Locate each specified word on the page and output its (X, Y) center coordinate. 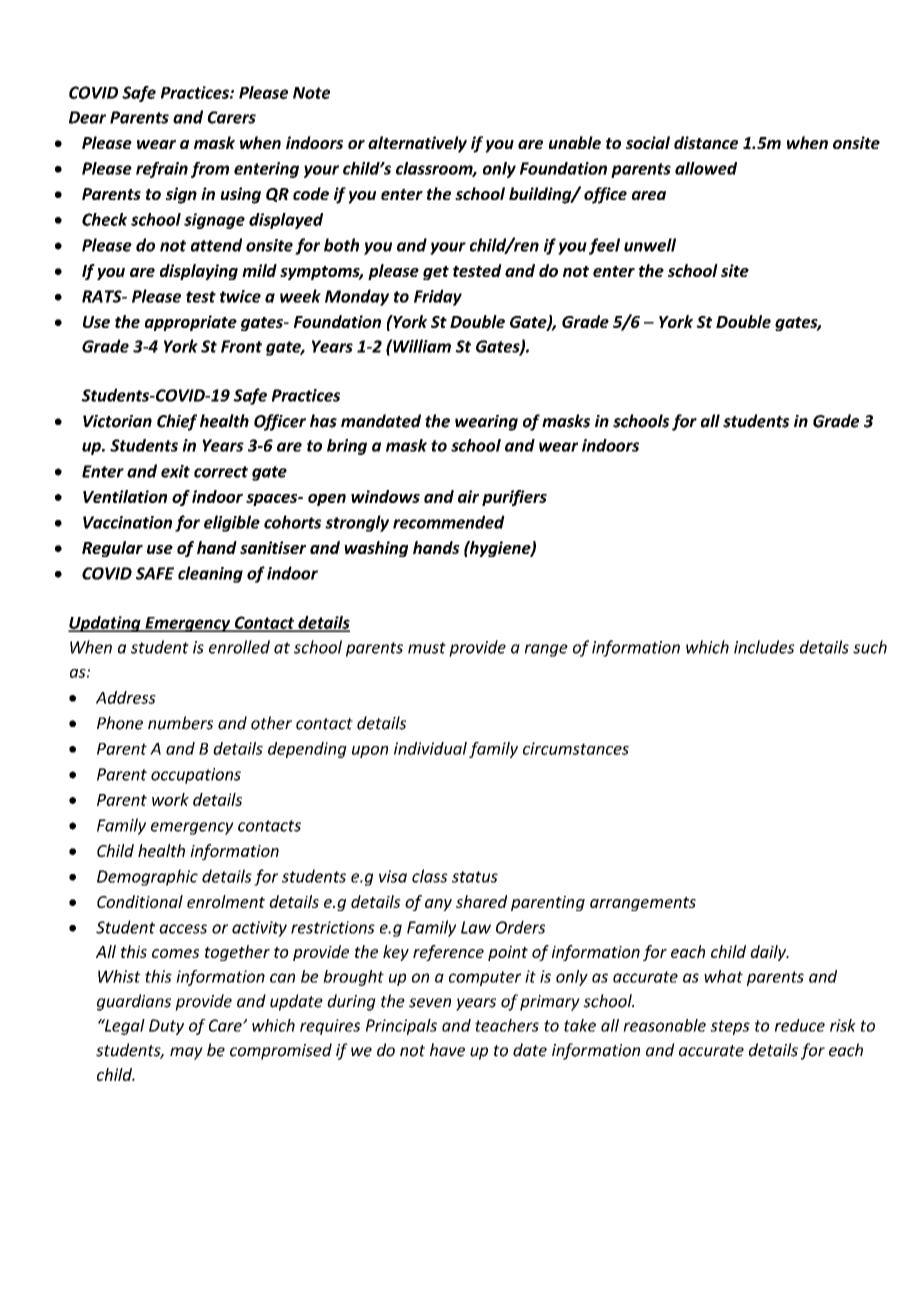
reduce (800, 1025)
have (447, 1050)
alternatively (417, 144)
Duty (166, 1027)
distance (706, 142)
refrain (162, 170)
